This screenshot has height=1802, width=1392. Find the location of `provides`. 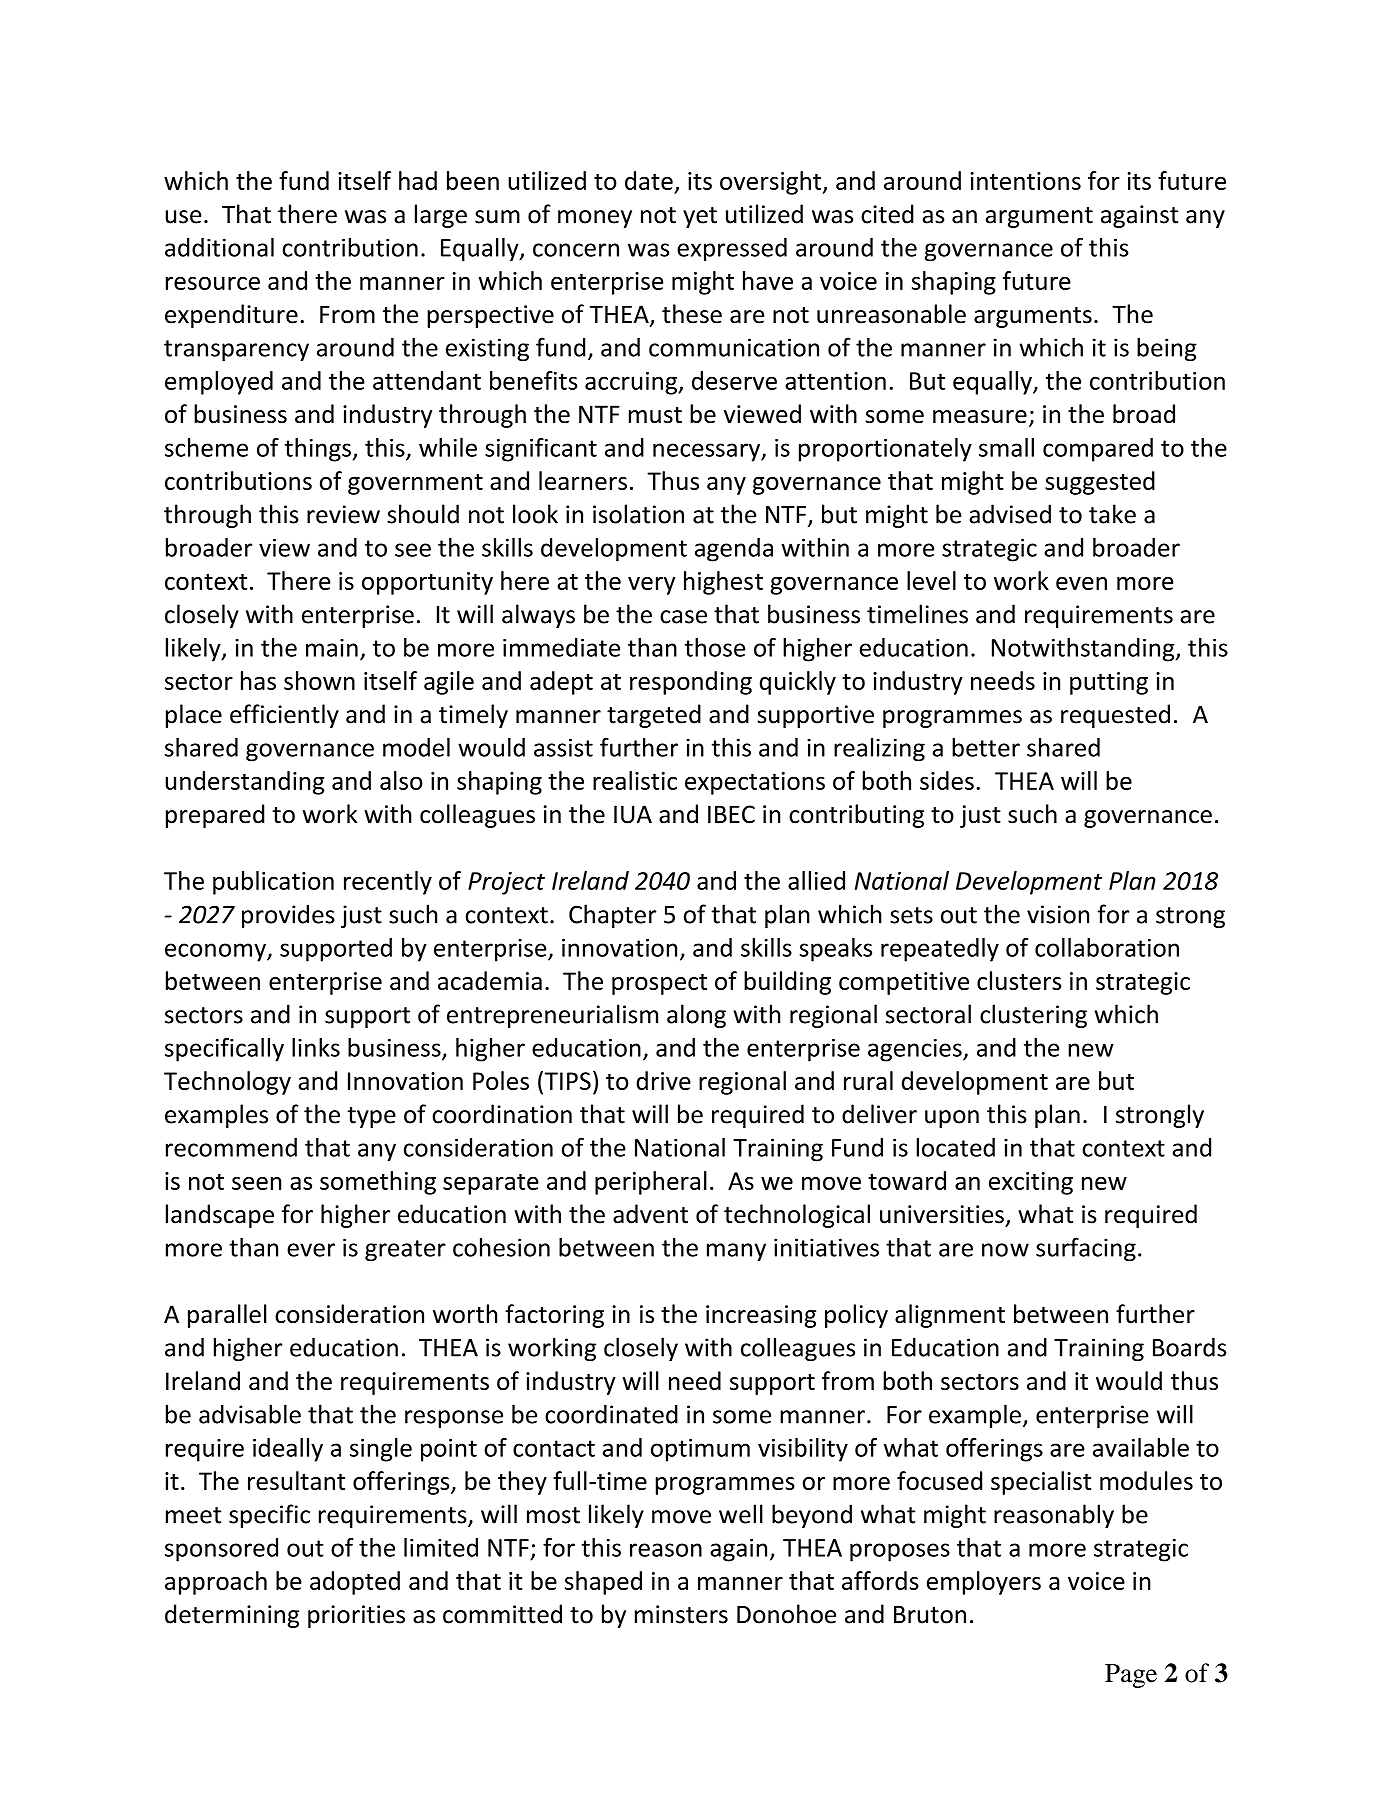

provides is located at coordinates (288, 916).
